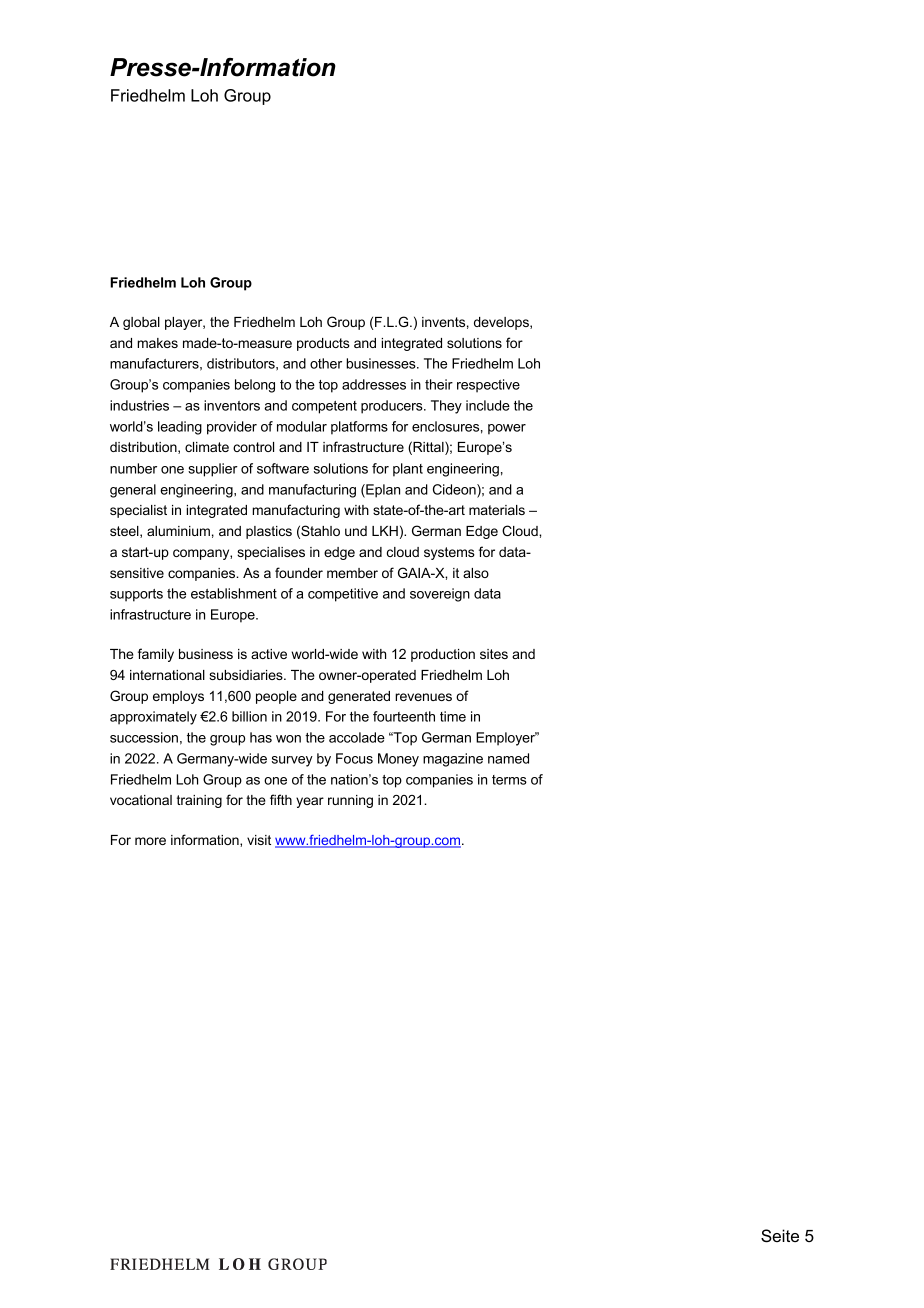  I want to click on respective, so click(488, 386).
